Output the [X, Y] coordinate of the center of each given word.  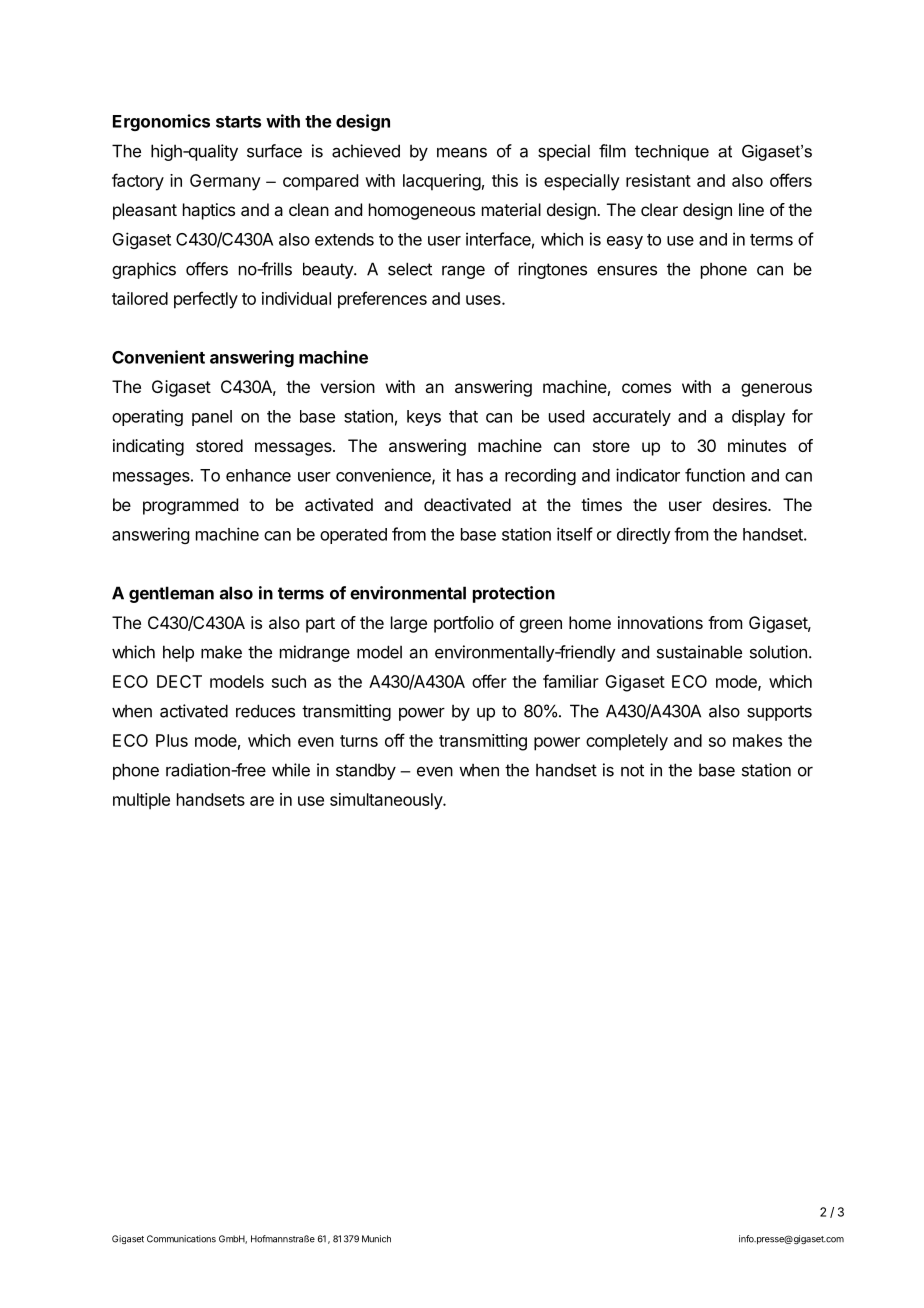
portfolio [464, 624]
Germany [225, 182]
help [178, 653]
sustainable [699, 652]
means [462, 152]
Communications [181, 1239]
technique [672, 153]
